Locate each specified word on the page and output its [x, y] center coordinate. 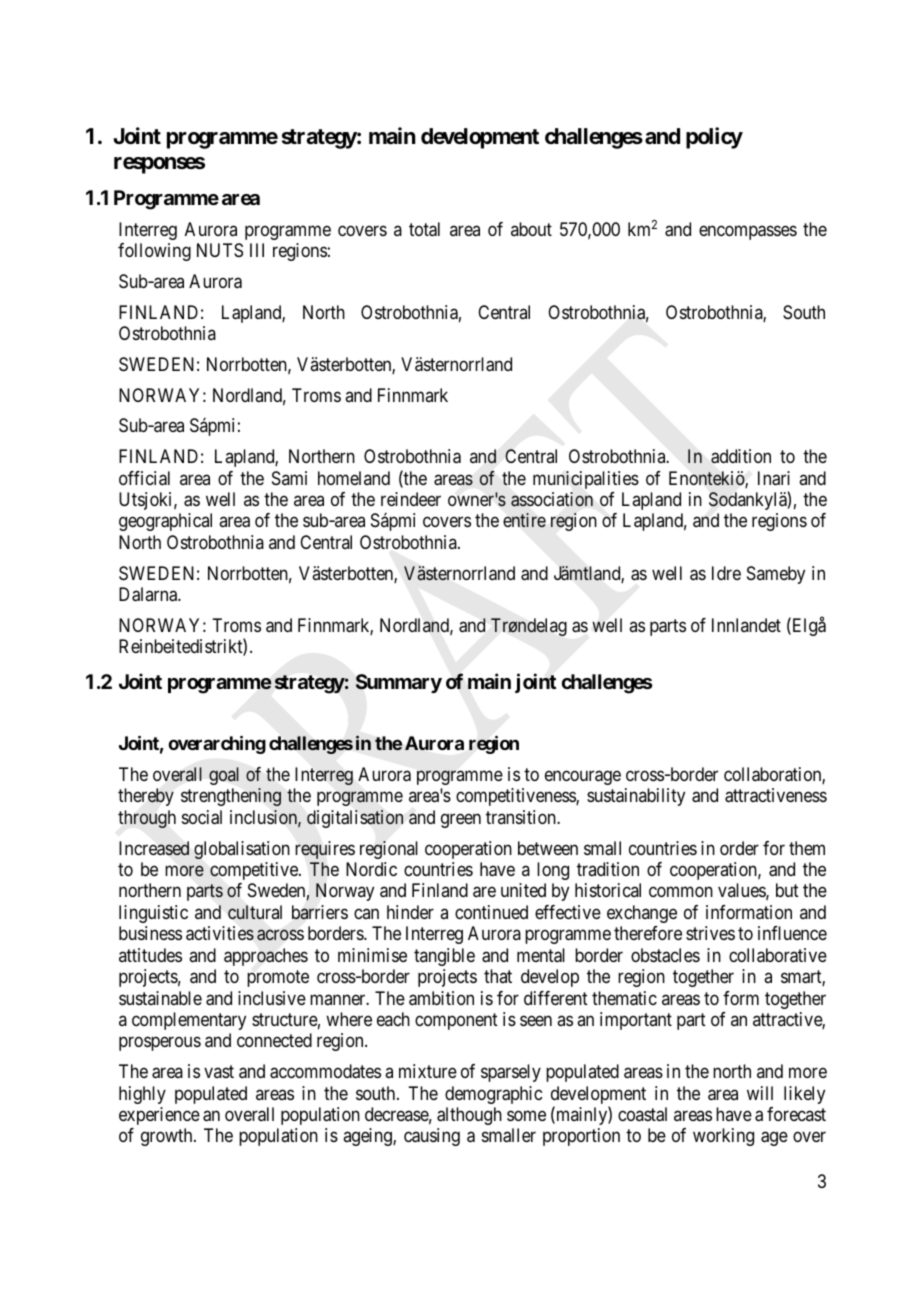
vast [219, 1071]
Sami [289, 478]
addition [741, 456]
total [424, 229]
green [461, 820]
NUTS [220, 250]
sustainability [636, 797]
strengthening [231, 797]
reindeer [411, 499]
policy [714, 138]
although [469, 1116]
